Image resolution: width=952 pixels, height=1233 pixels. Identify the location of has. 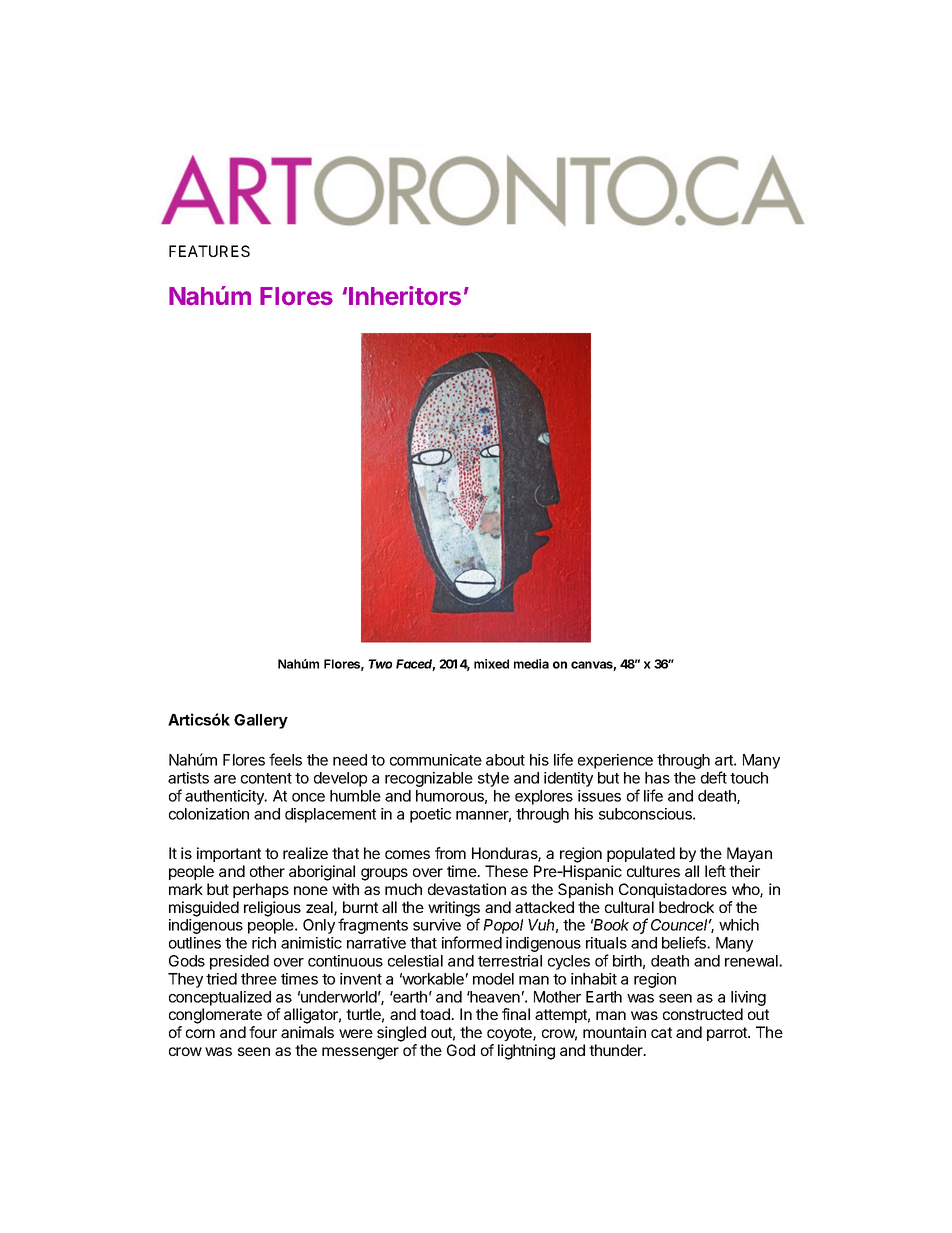
(657, 778).
